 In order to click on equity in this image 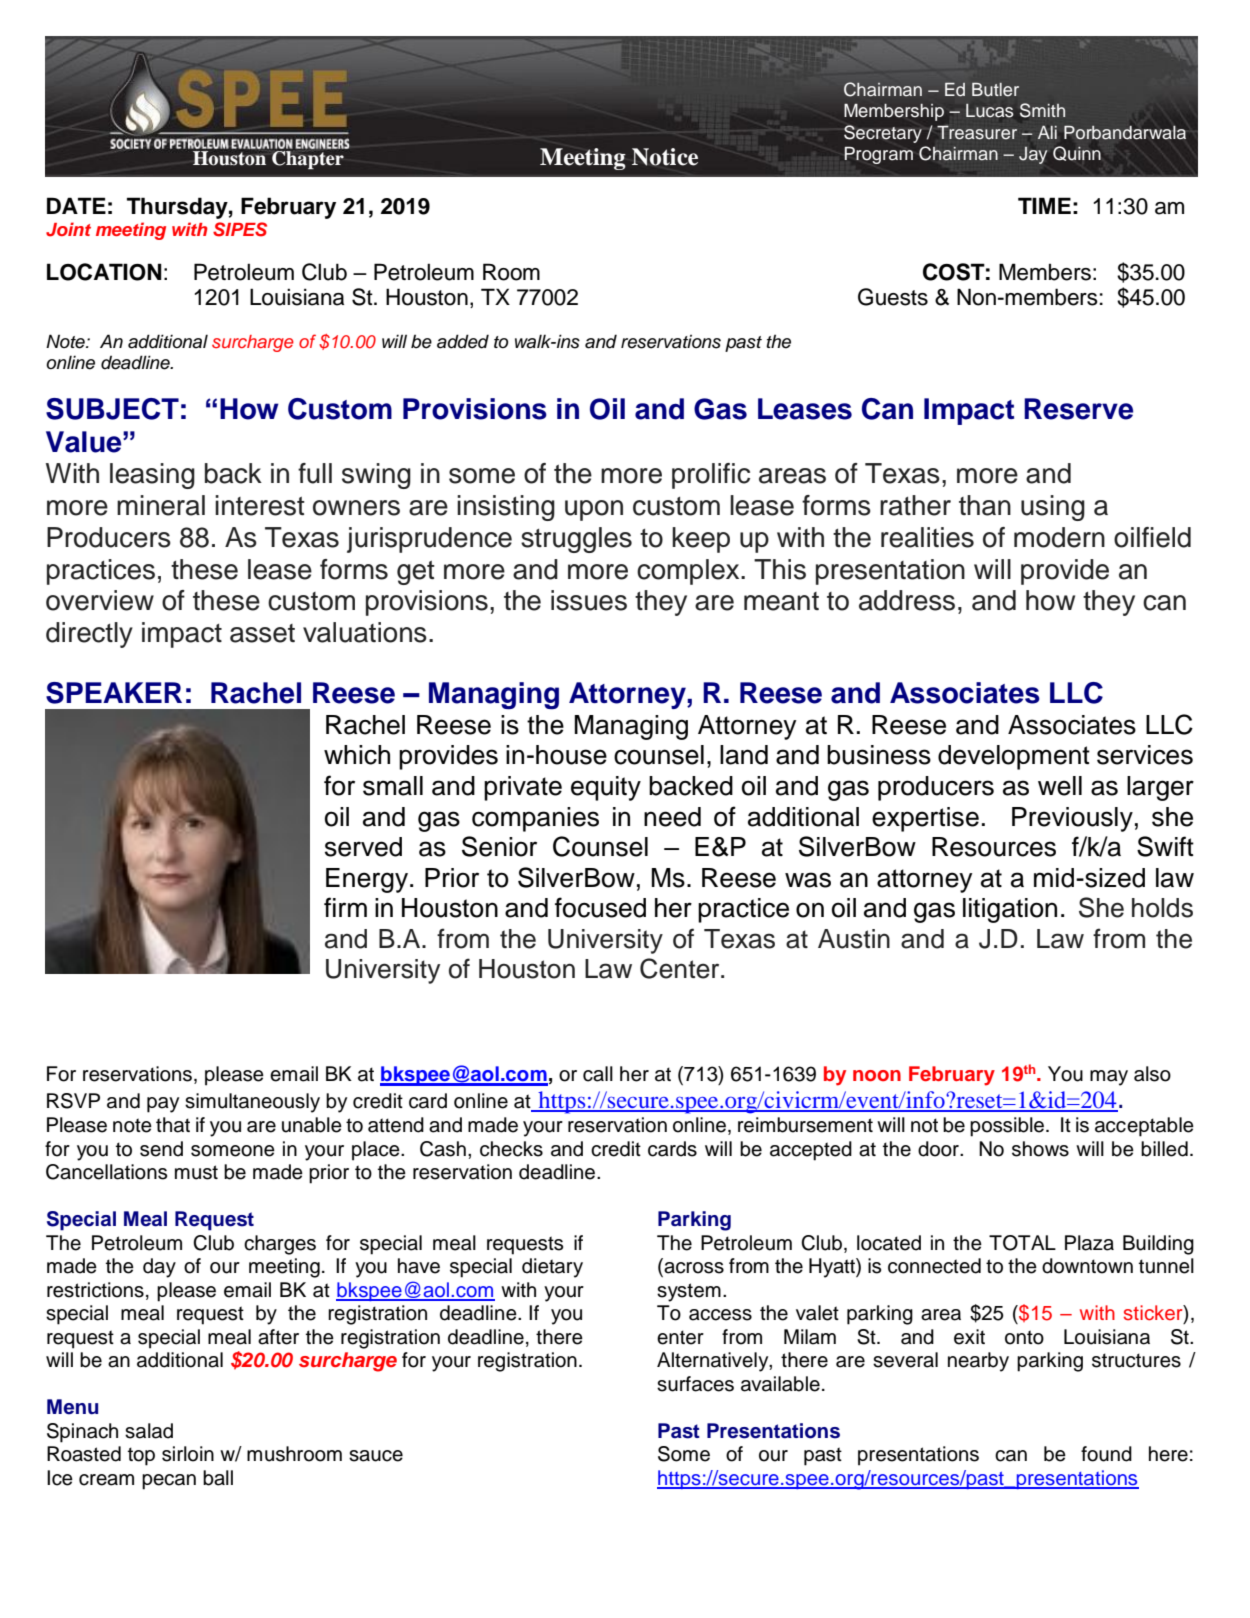, I will do `click(606, 788)`.
